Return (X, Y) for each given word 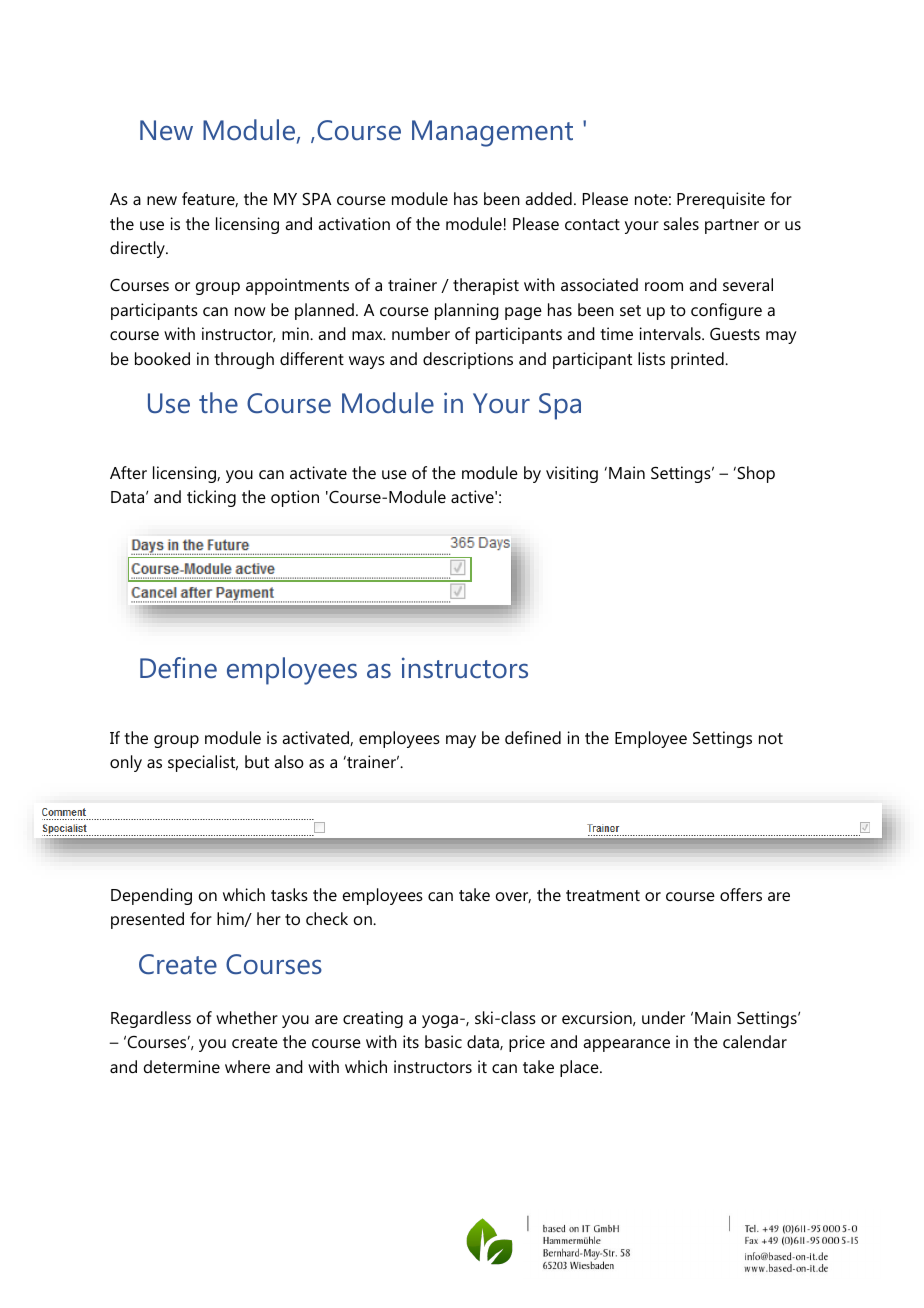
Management (492, 133)
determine (182, 1066)
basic (443, 1041)
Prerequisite (721, 200)
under (663, 1017)
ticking (211, 498)
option (295, 498)
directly (138, 249)
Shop (755, 474)
